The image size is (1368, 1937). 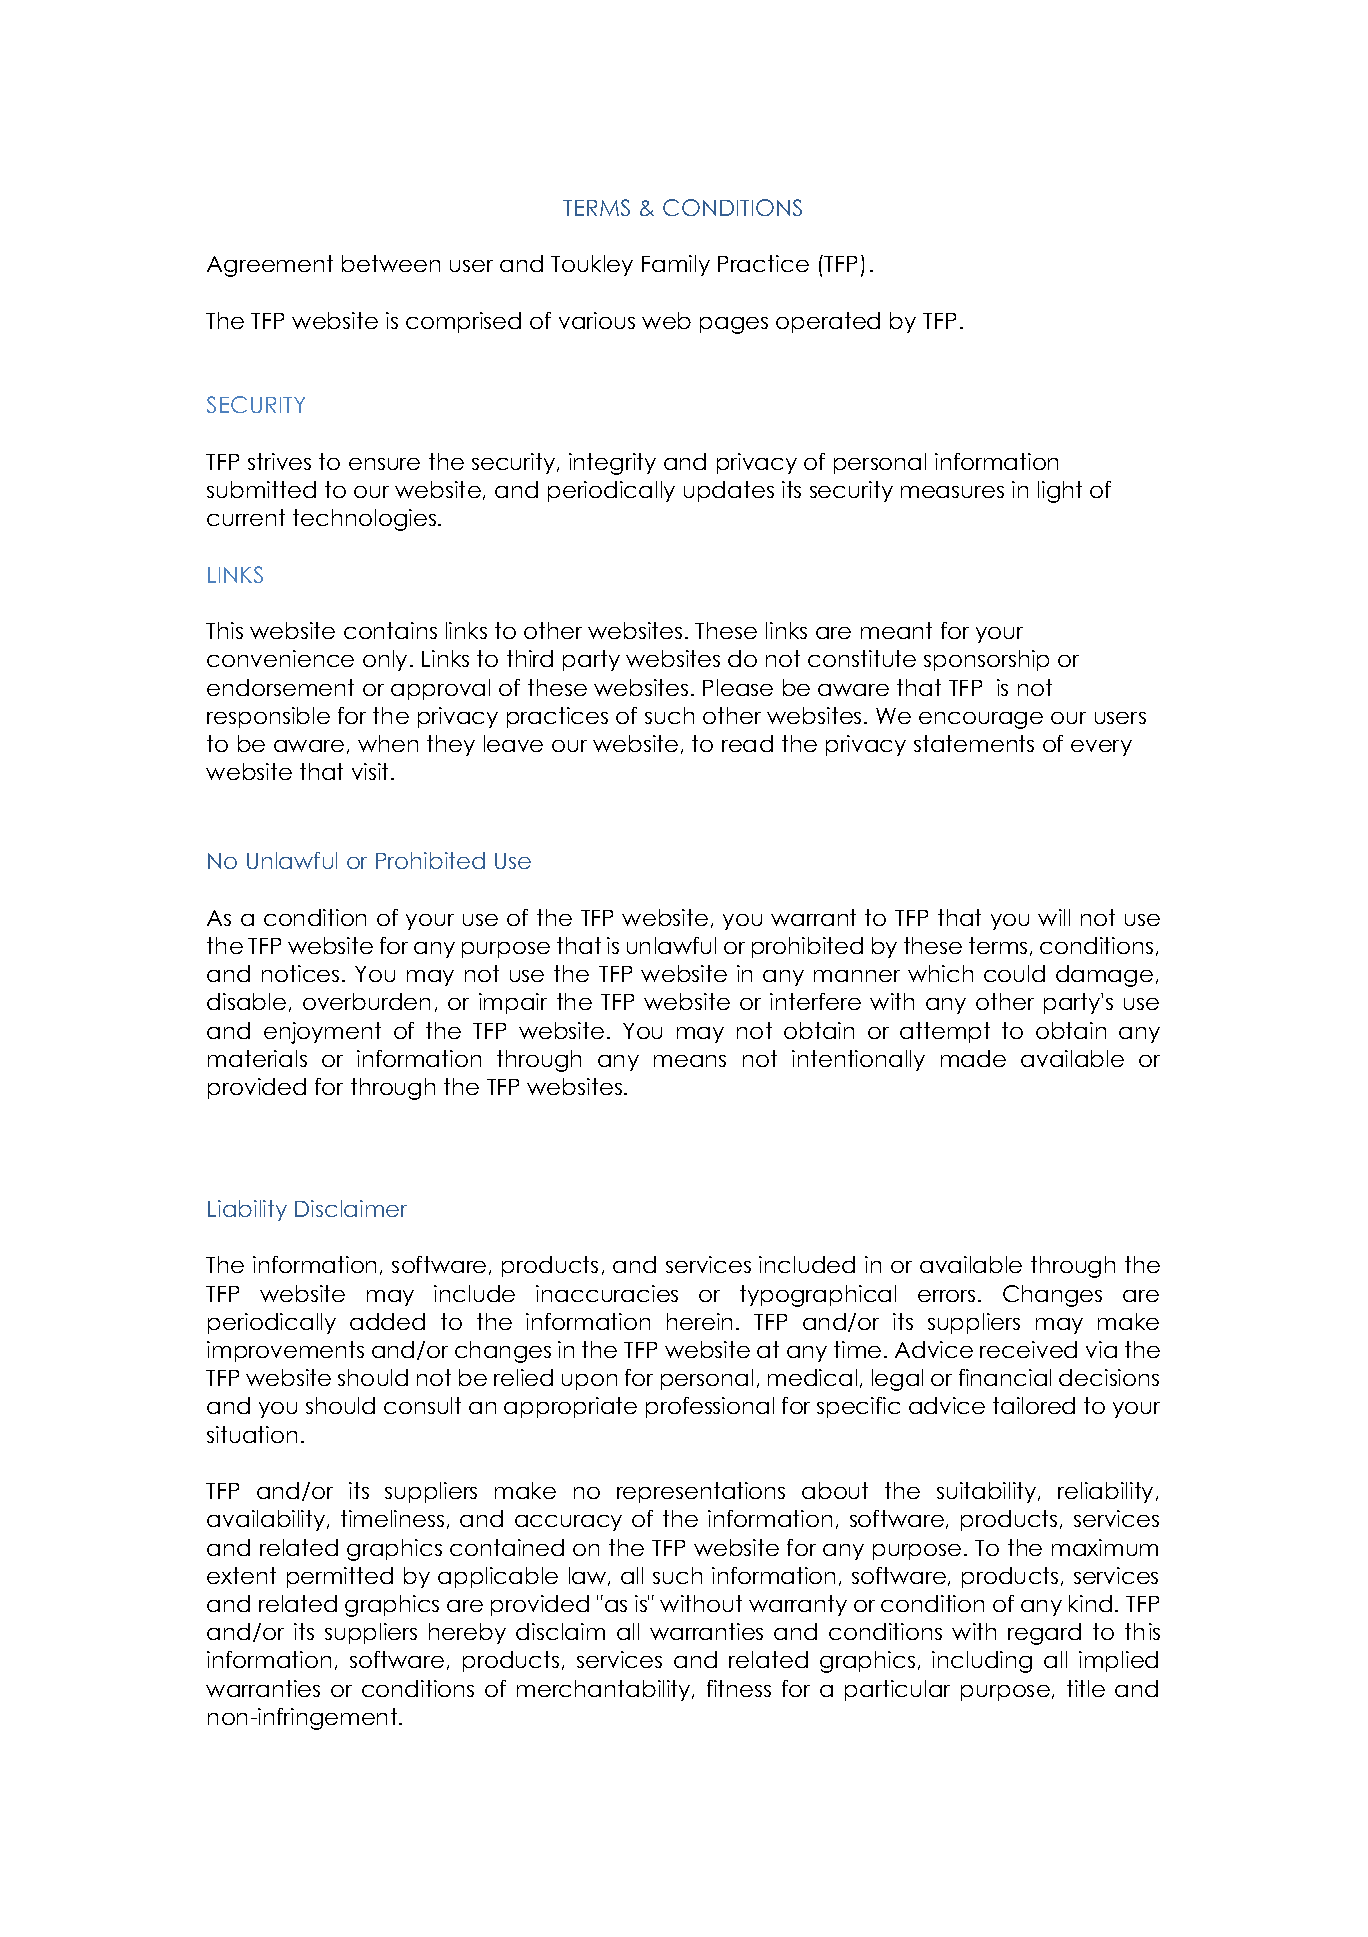 What do you see at coordinates (828, 322) in the screenshot?
I see `operated` at bounding box center [828, 322].
